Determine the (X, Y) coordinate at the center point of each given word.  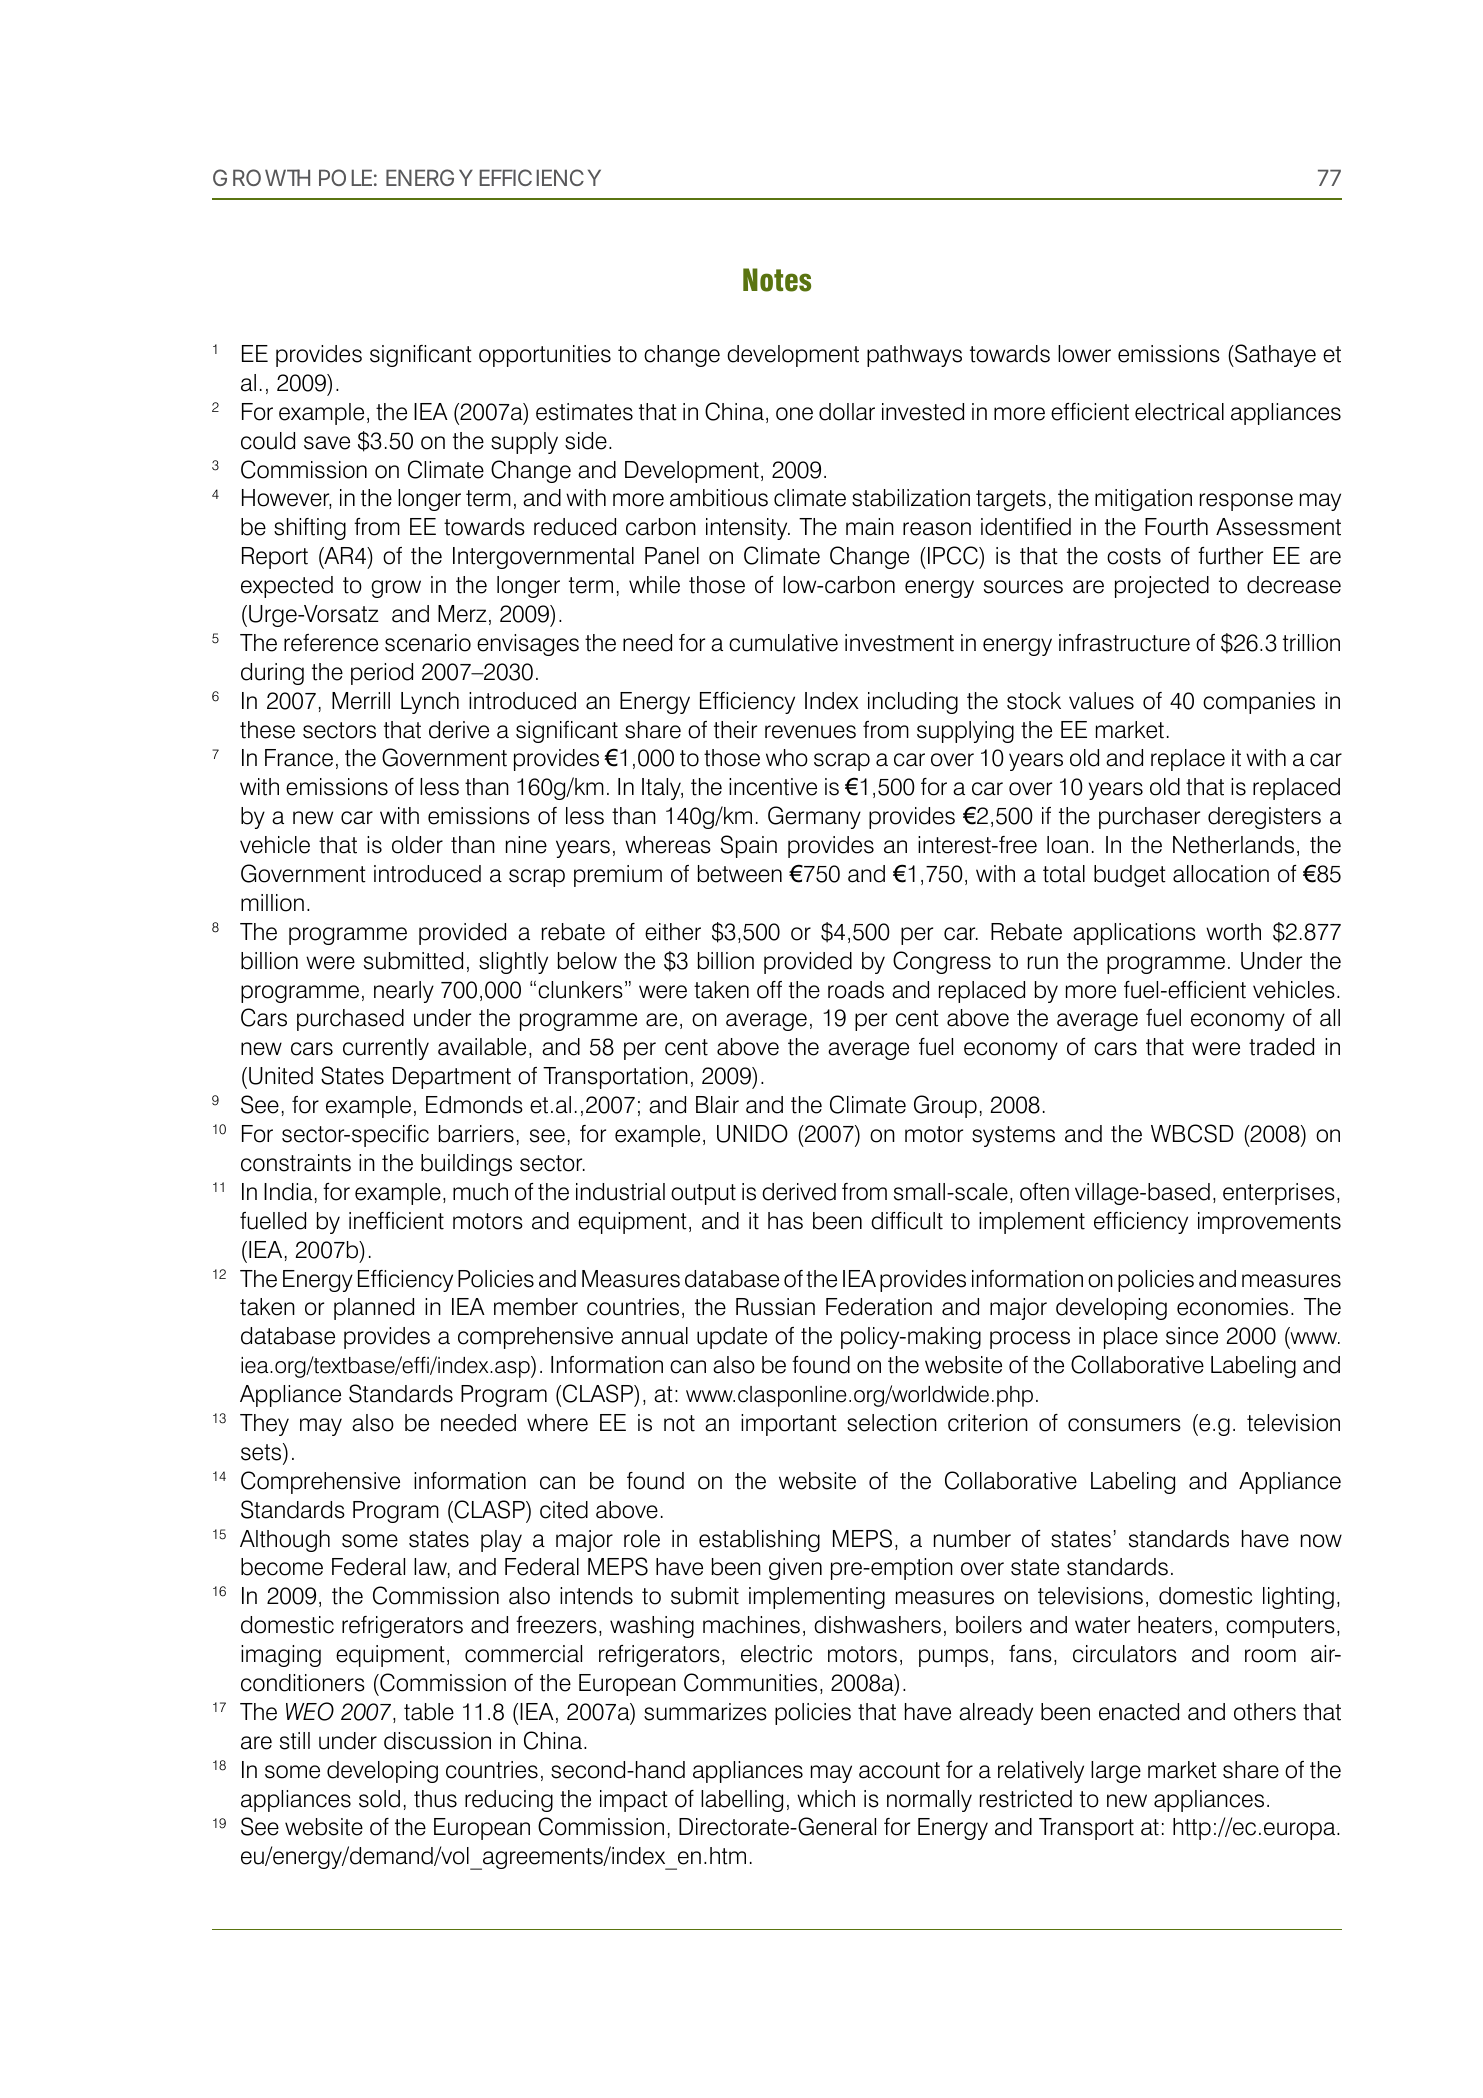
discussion (437, 1741)
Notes (777, 280)
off (769, 990)
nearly (404, 992)
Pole (345, 177)
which (826, 1799)
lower (1084, 354)
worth (1233, 932)
